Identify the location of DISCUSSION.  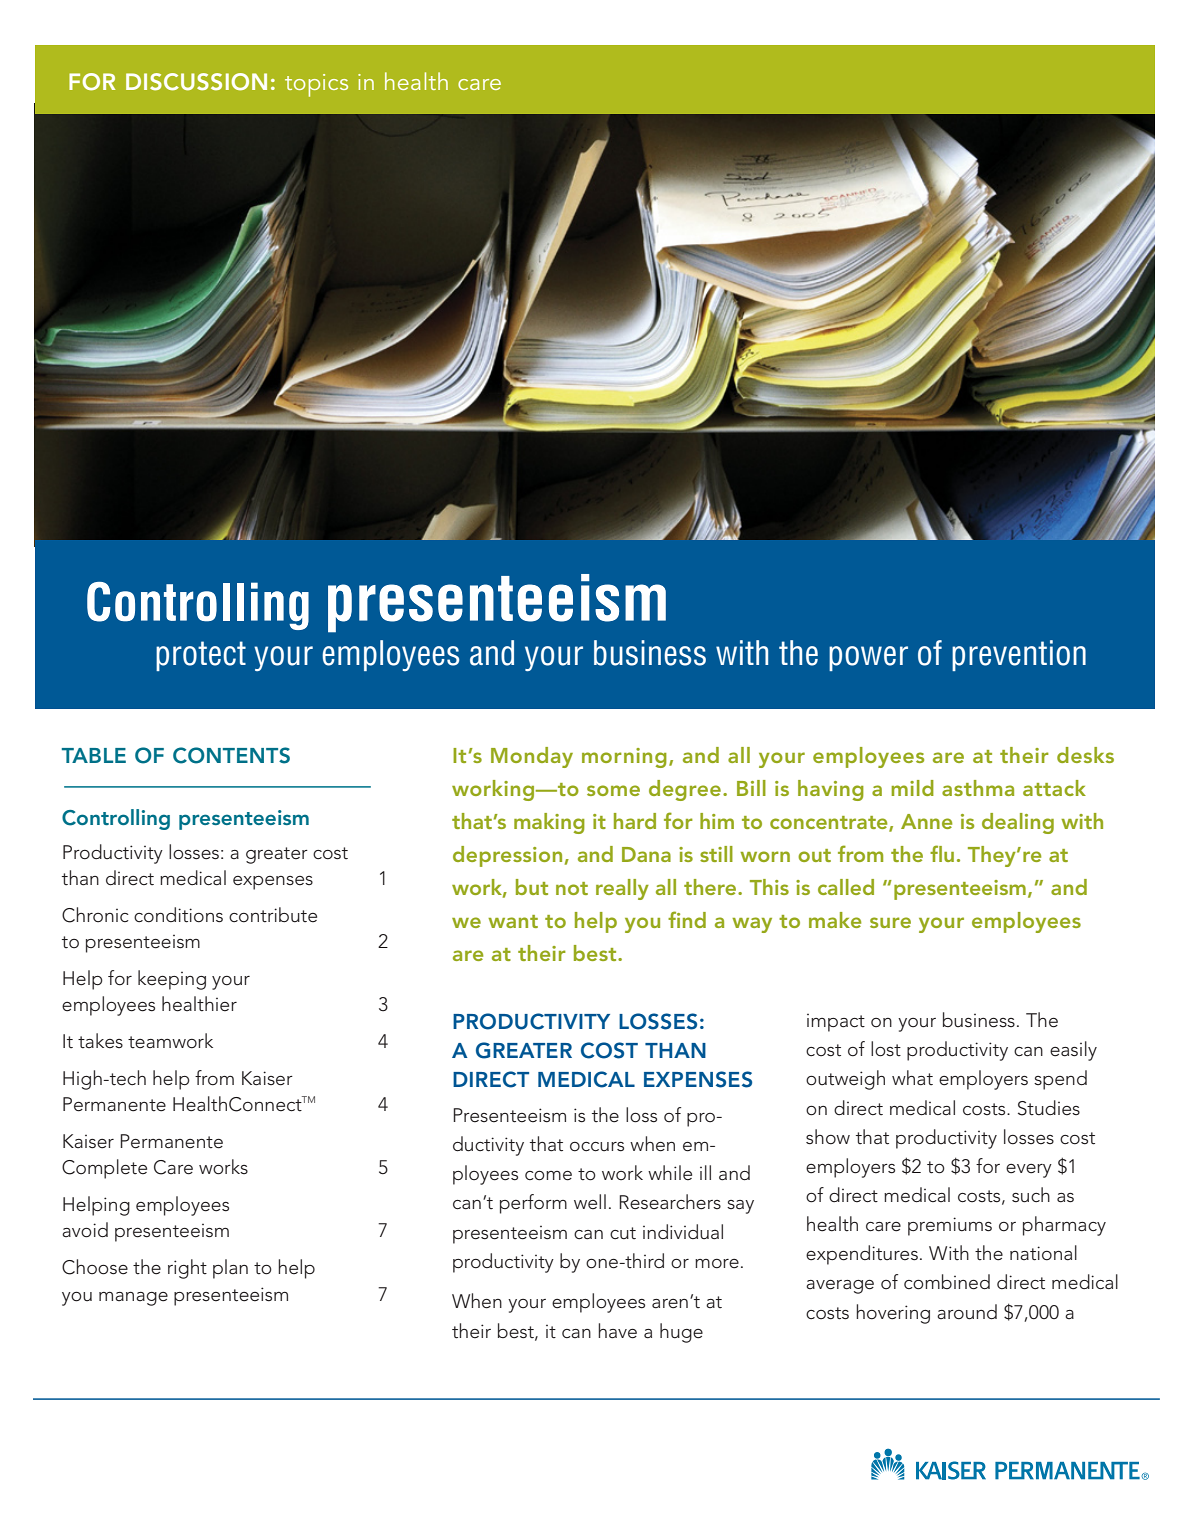
(196, 82).
